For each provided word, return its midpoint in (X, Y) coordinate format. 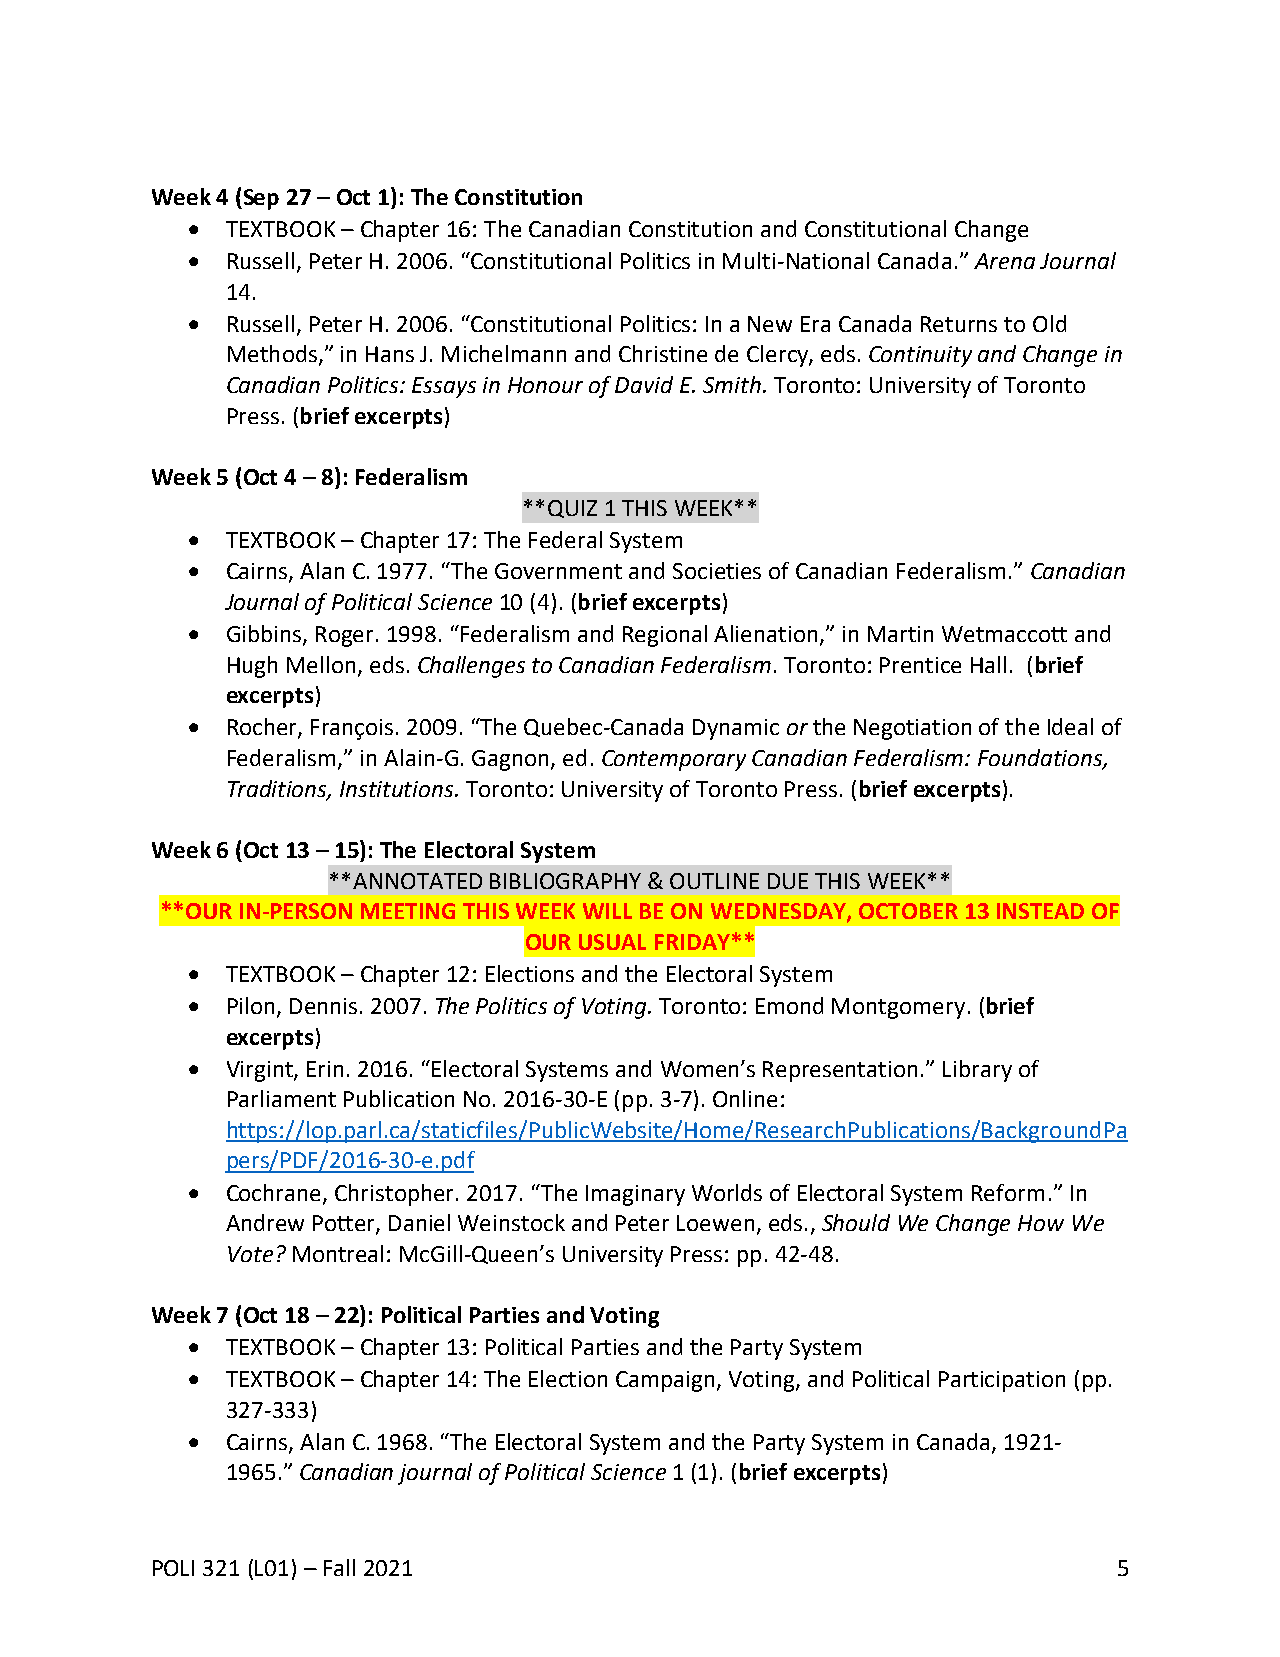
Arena (1004, 261)
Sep (260, 199)
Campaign (667, 1381)
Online (745, 1098)
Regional (665, 636)
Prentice (920, 665)
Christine (663, 353)
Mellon (321, 664)
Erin (325, 1069)
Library (977, 1071)
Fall (339, 1567)
